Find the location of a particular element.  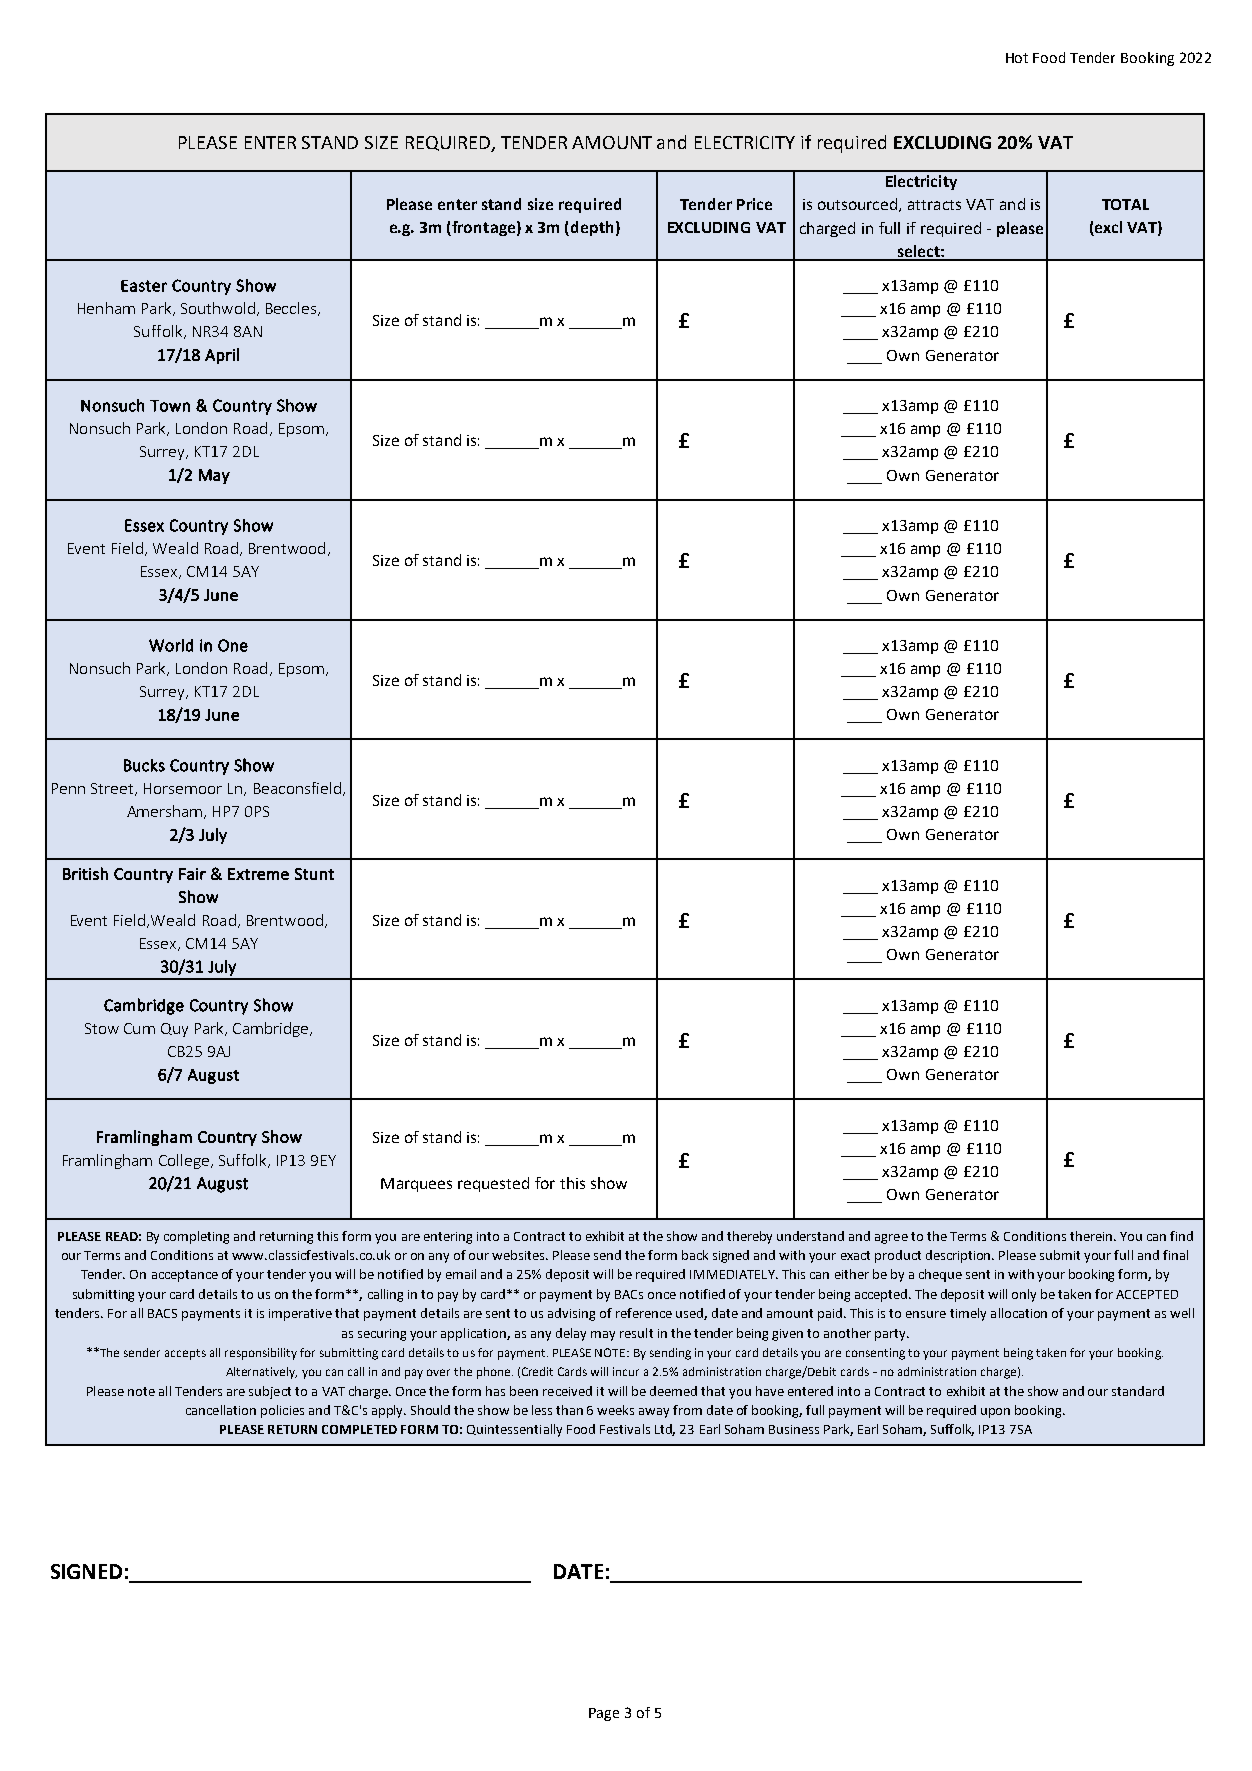

depth is located at coordinates (592, 228).
